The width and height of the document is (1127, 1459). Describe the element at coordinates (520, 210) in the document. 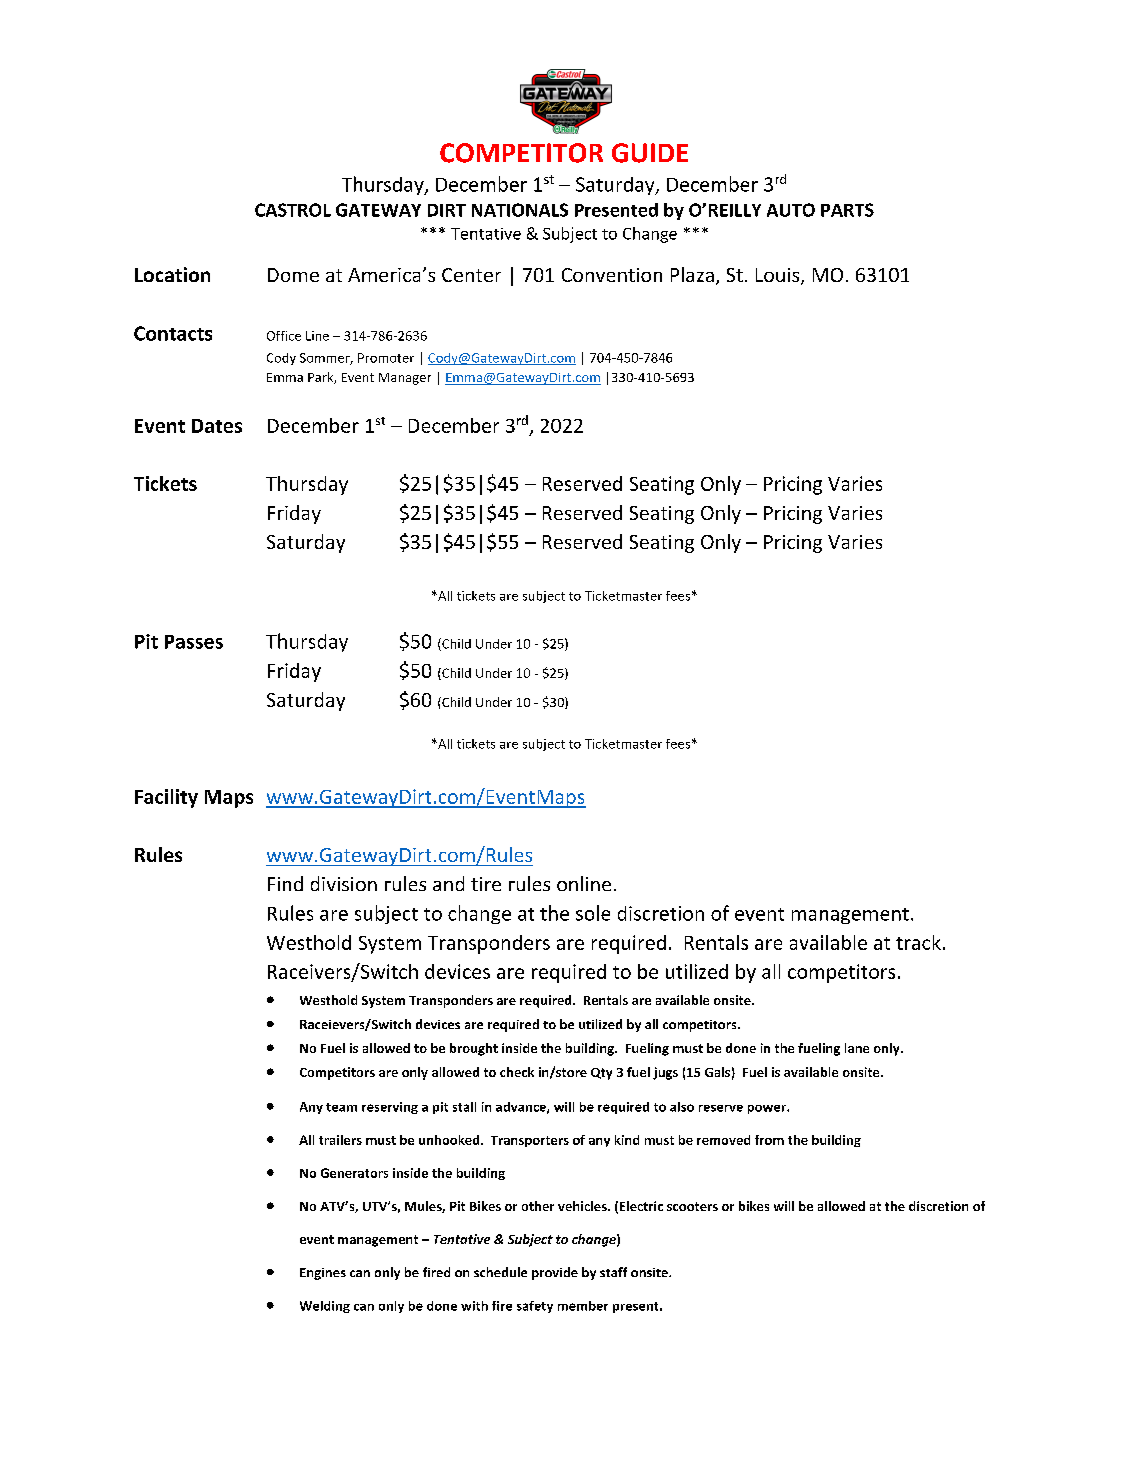

I see `NATIONALS` at that location.
